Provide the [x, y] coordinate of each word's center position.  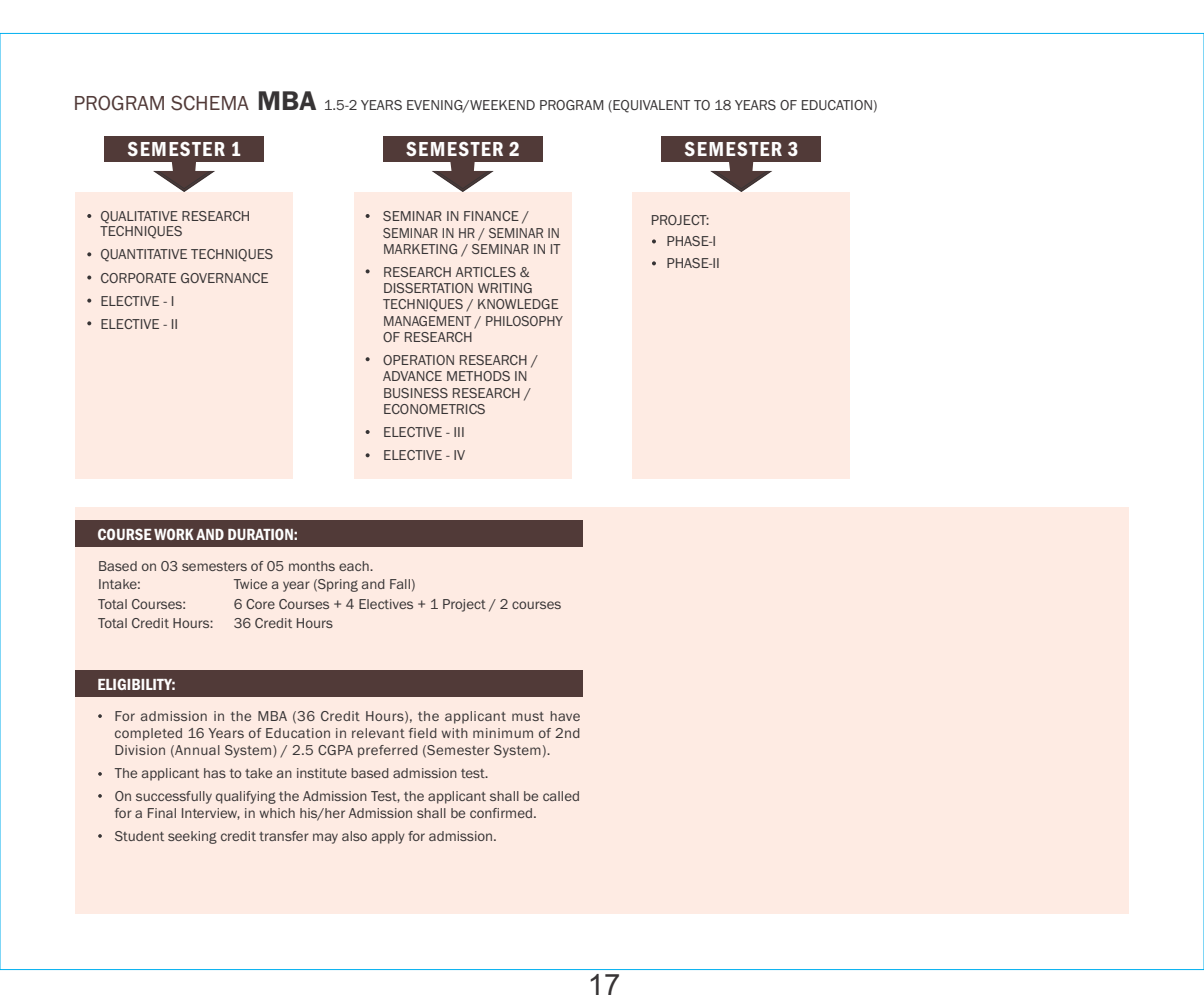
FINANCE [491, 216]
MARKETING [420, 249]
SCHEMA [210, 103]
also [354, 836]
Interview [211, 814]
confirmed [501, 813]
